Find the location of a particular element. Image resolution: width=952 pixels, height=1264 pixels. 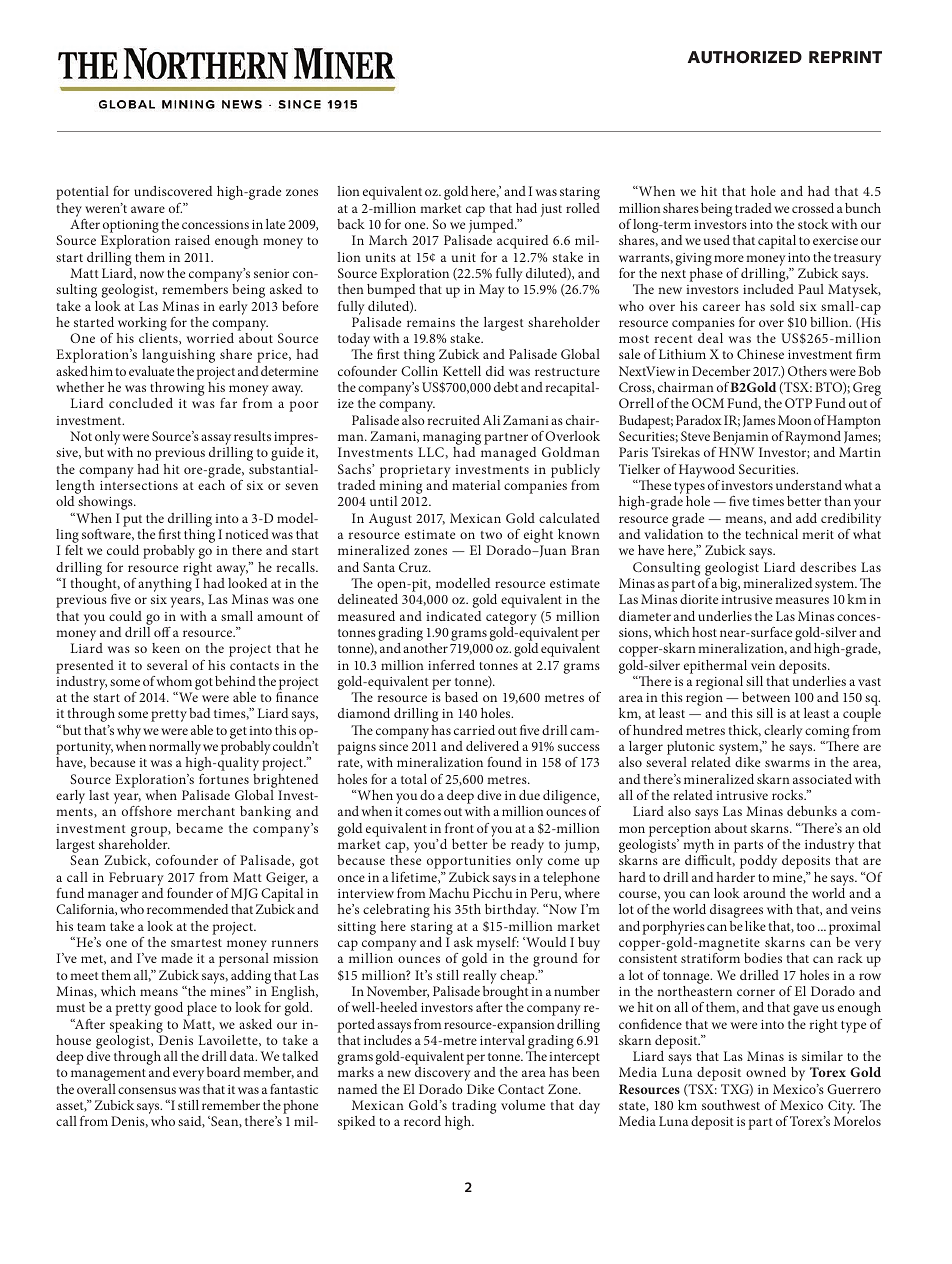

AUTHORIZED is located at coordinates (745, 57).
